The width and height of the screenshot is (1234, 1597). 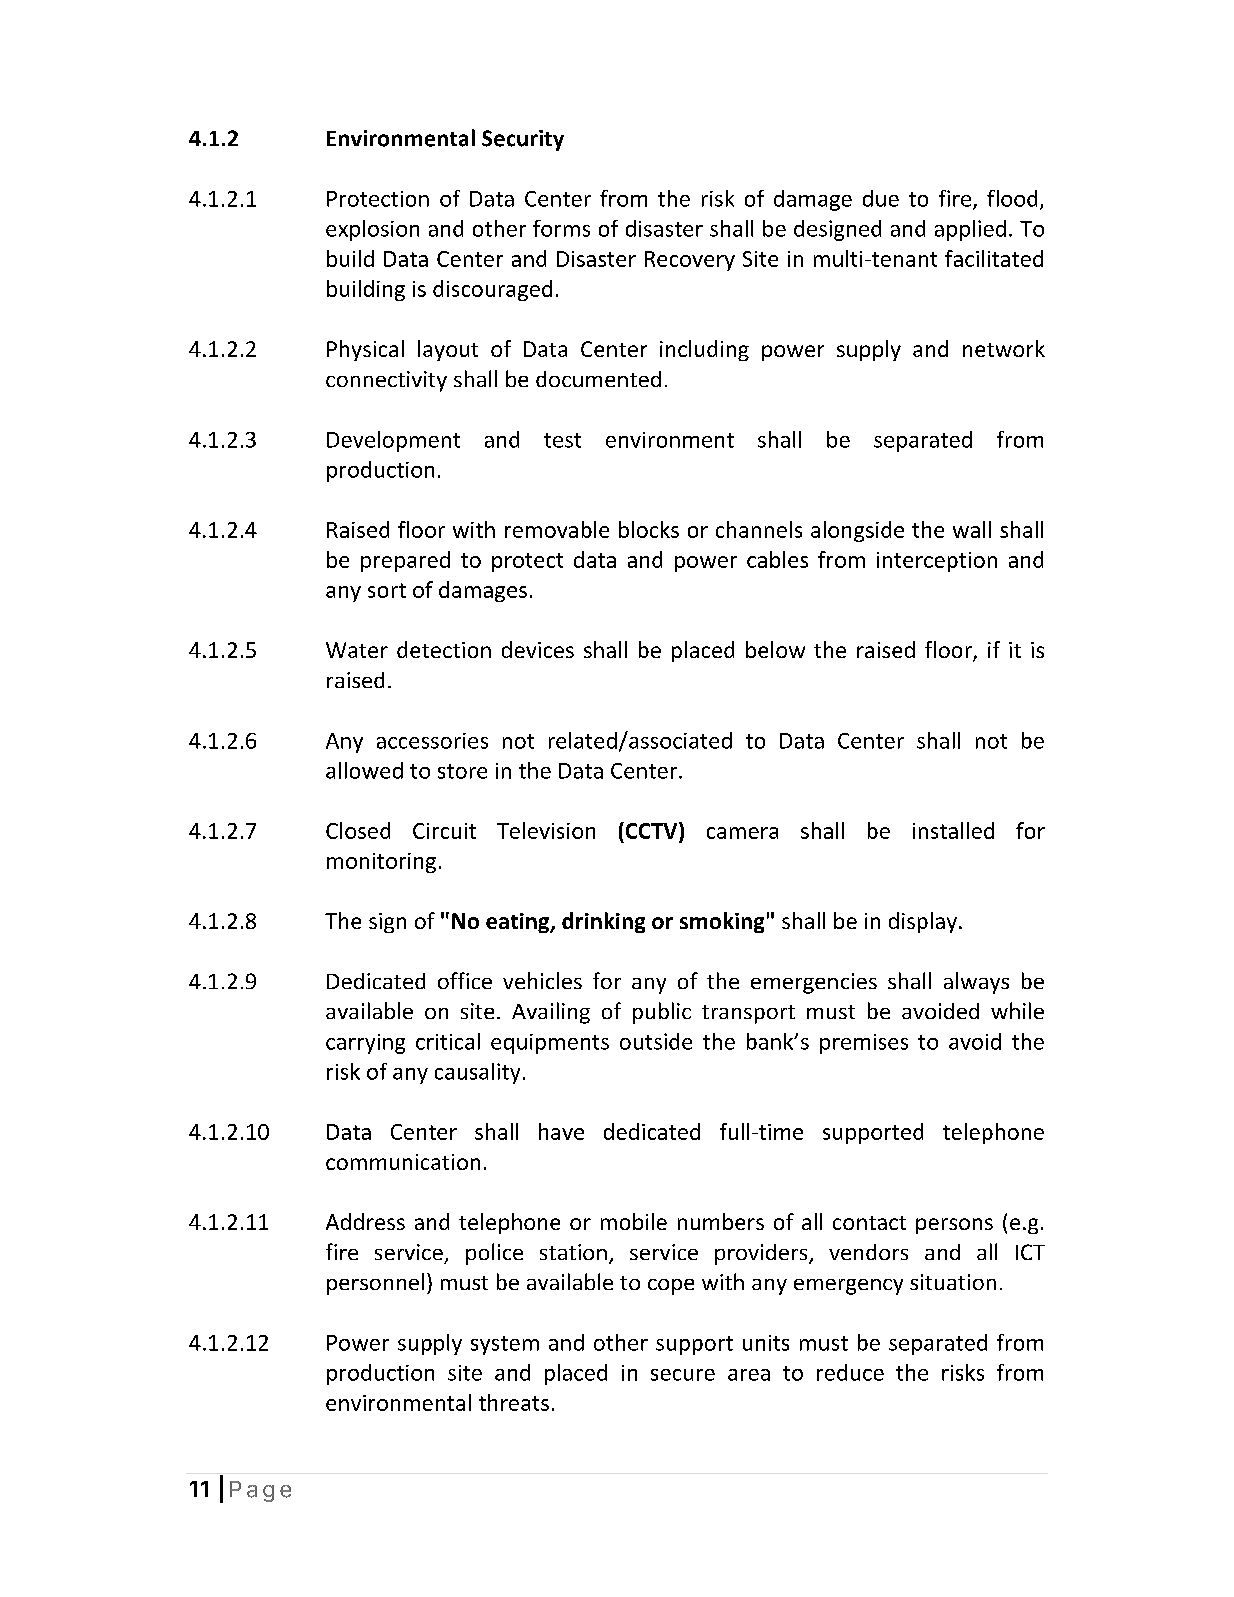 What do you see at coordinates (656, 1041) in the screenshot?
I see `outside` at bounding box center [656, 1041].
